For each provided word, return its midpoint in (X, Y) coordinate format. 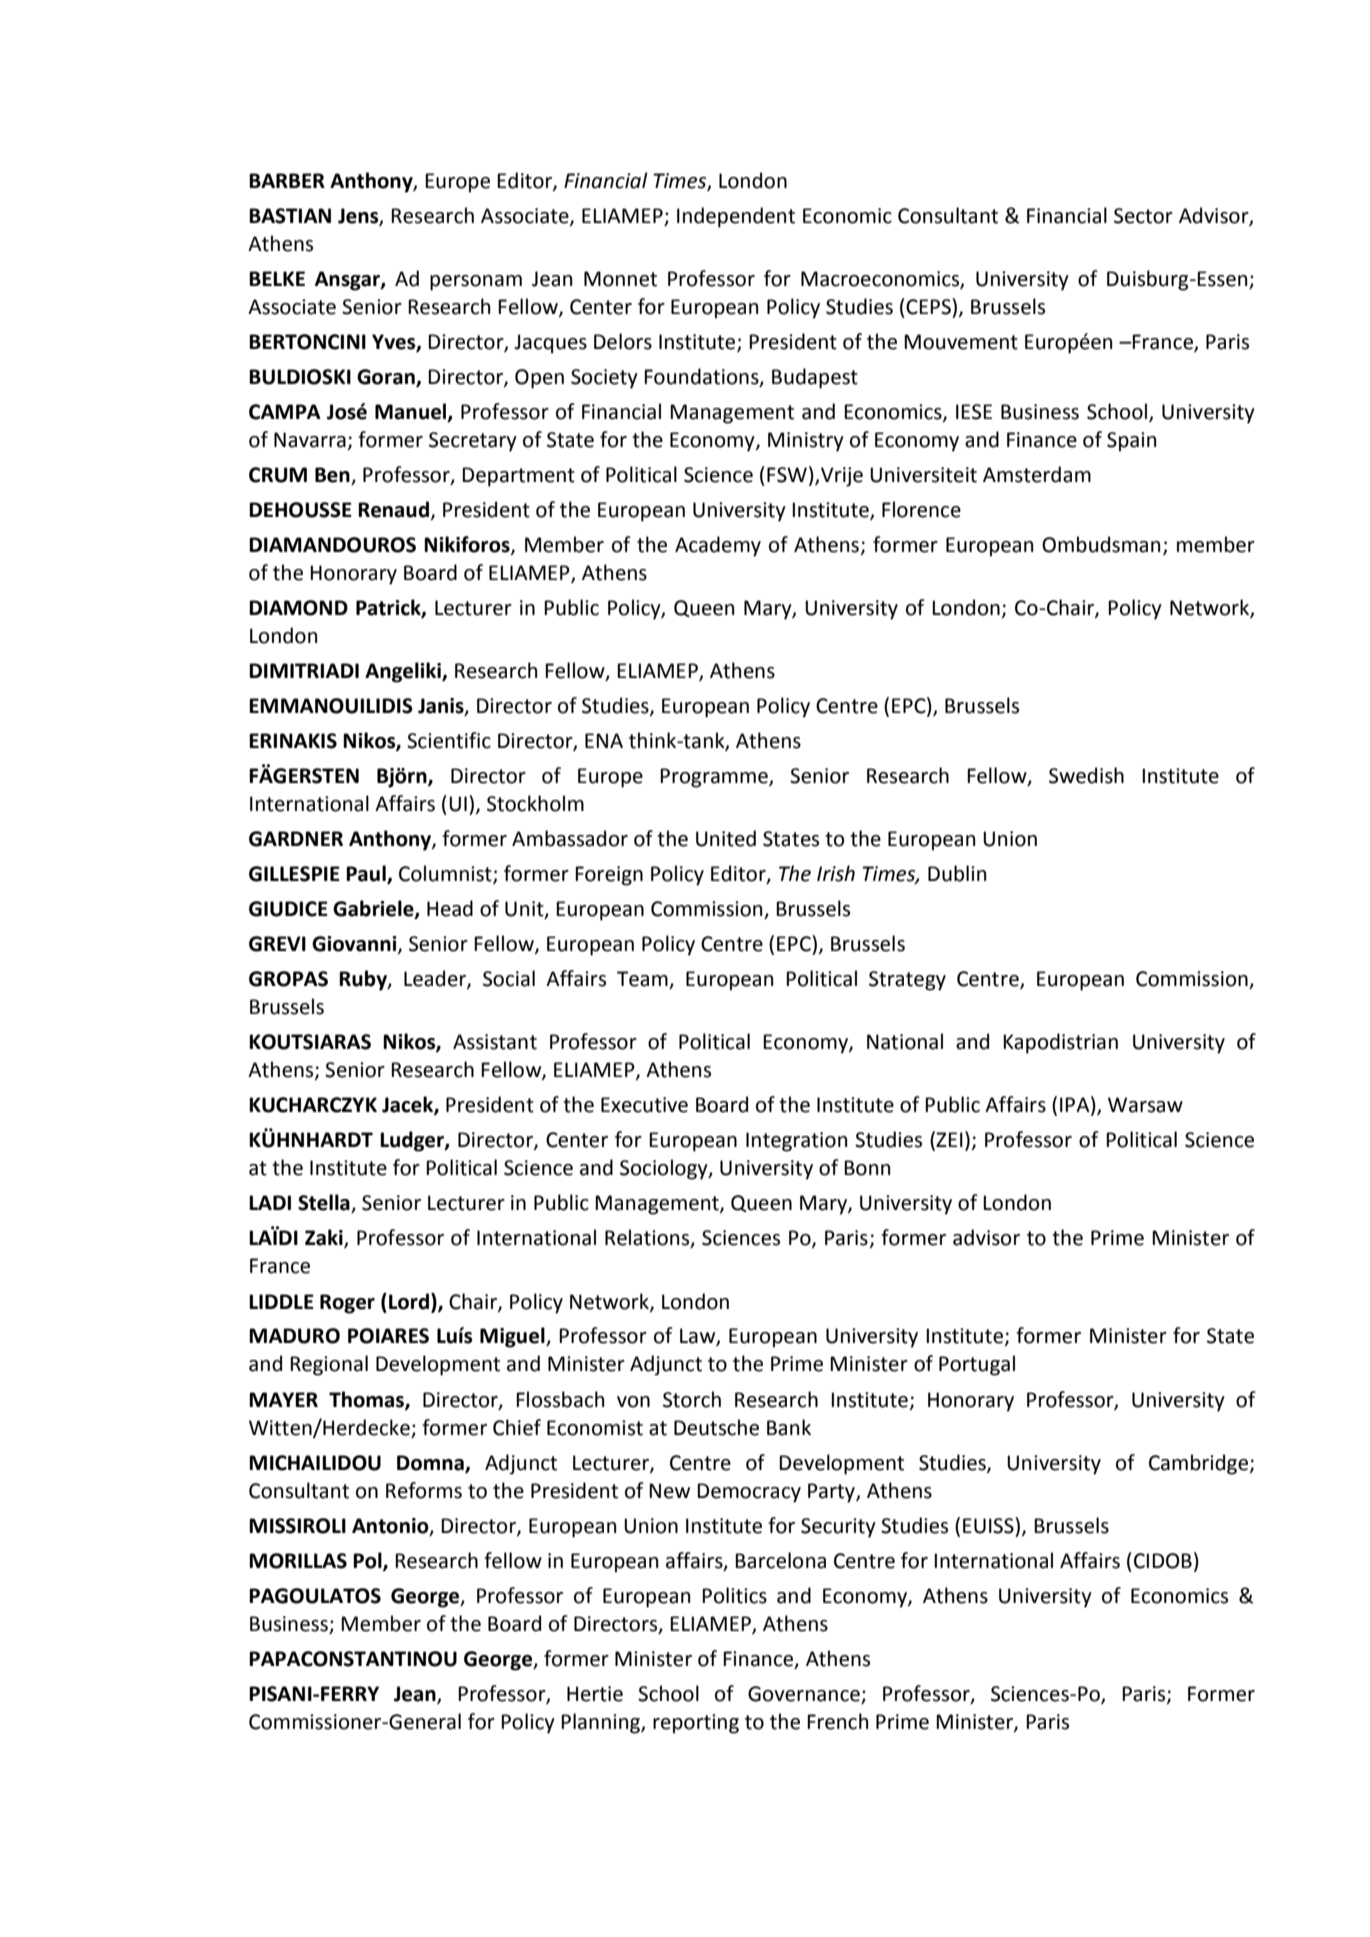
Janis (442, 707)
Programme (715, 778)
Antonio (391, 1526)
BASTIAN (290, 216)
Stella (325, 1203)
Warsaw (1145, 1105)
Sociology (665, 1169)
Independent (736, 217)
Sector (1143, 216)
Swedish (1086, 775)
